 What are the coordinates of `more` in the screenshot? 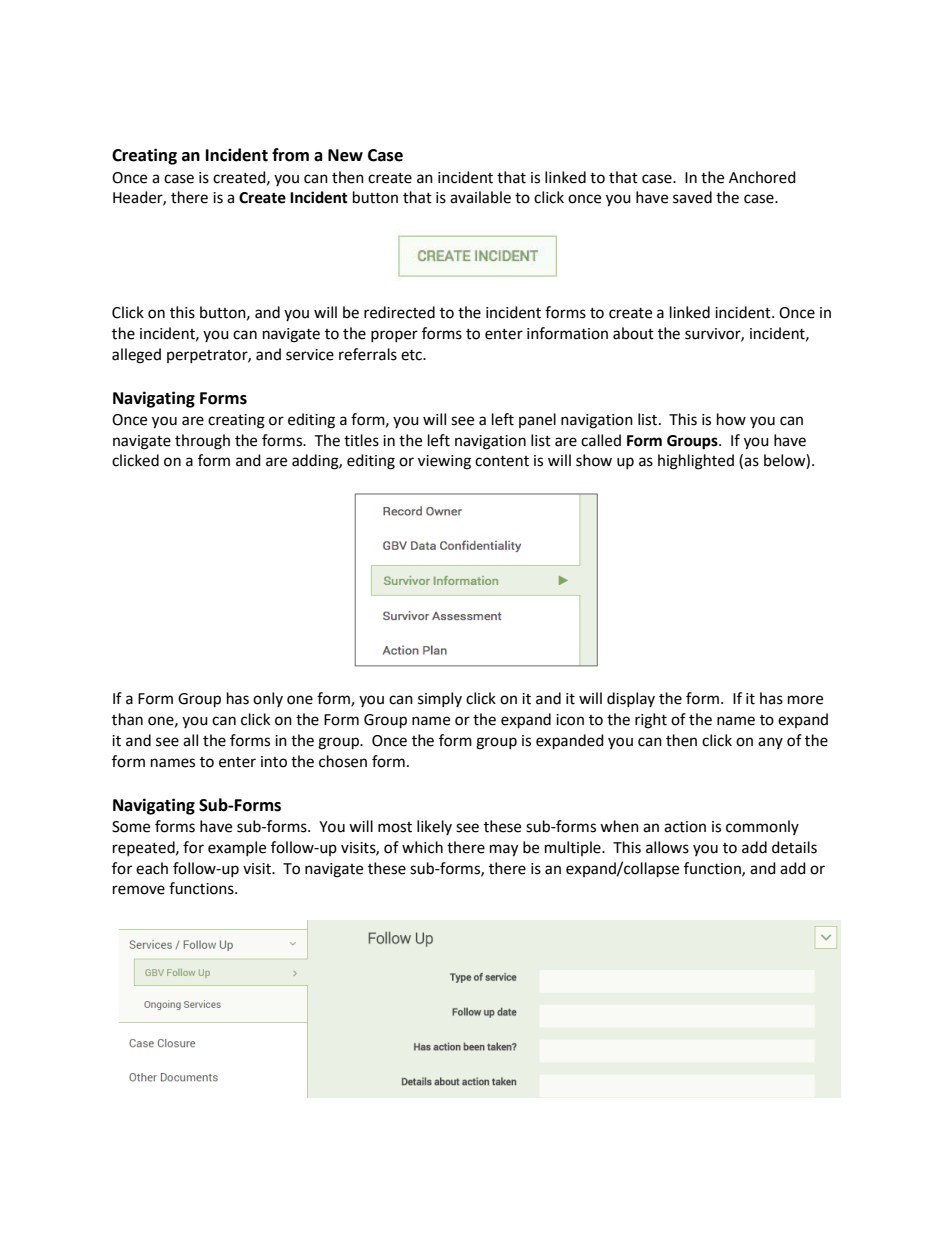 It's located at (805, 700).
